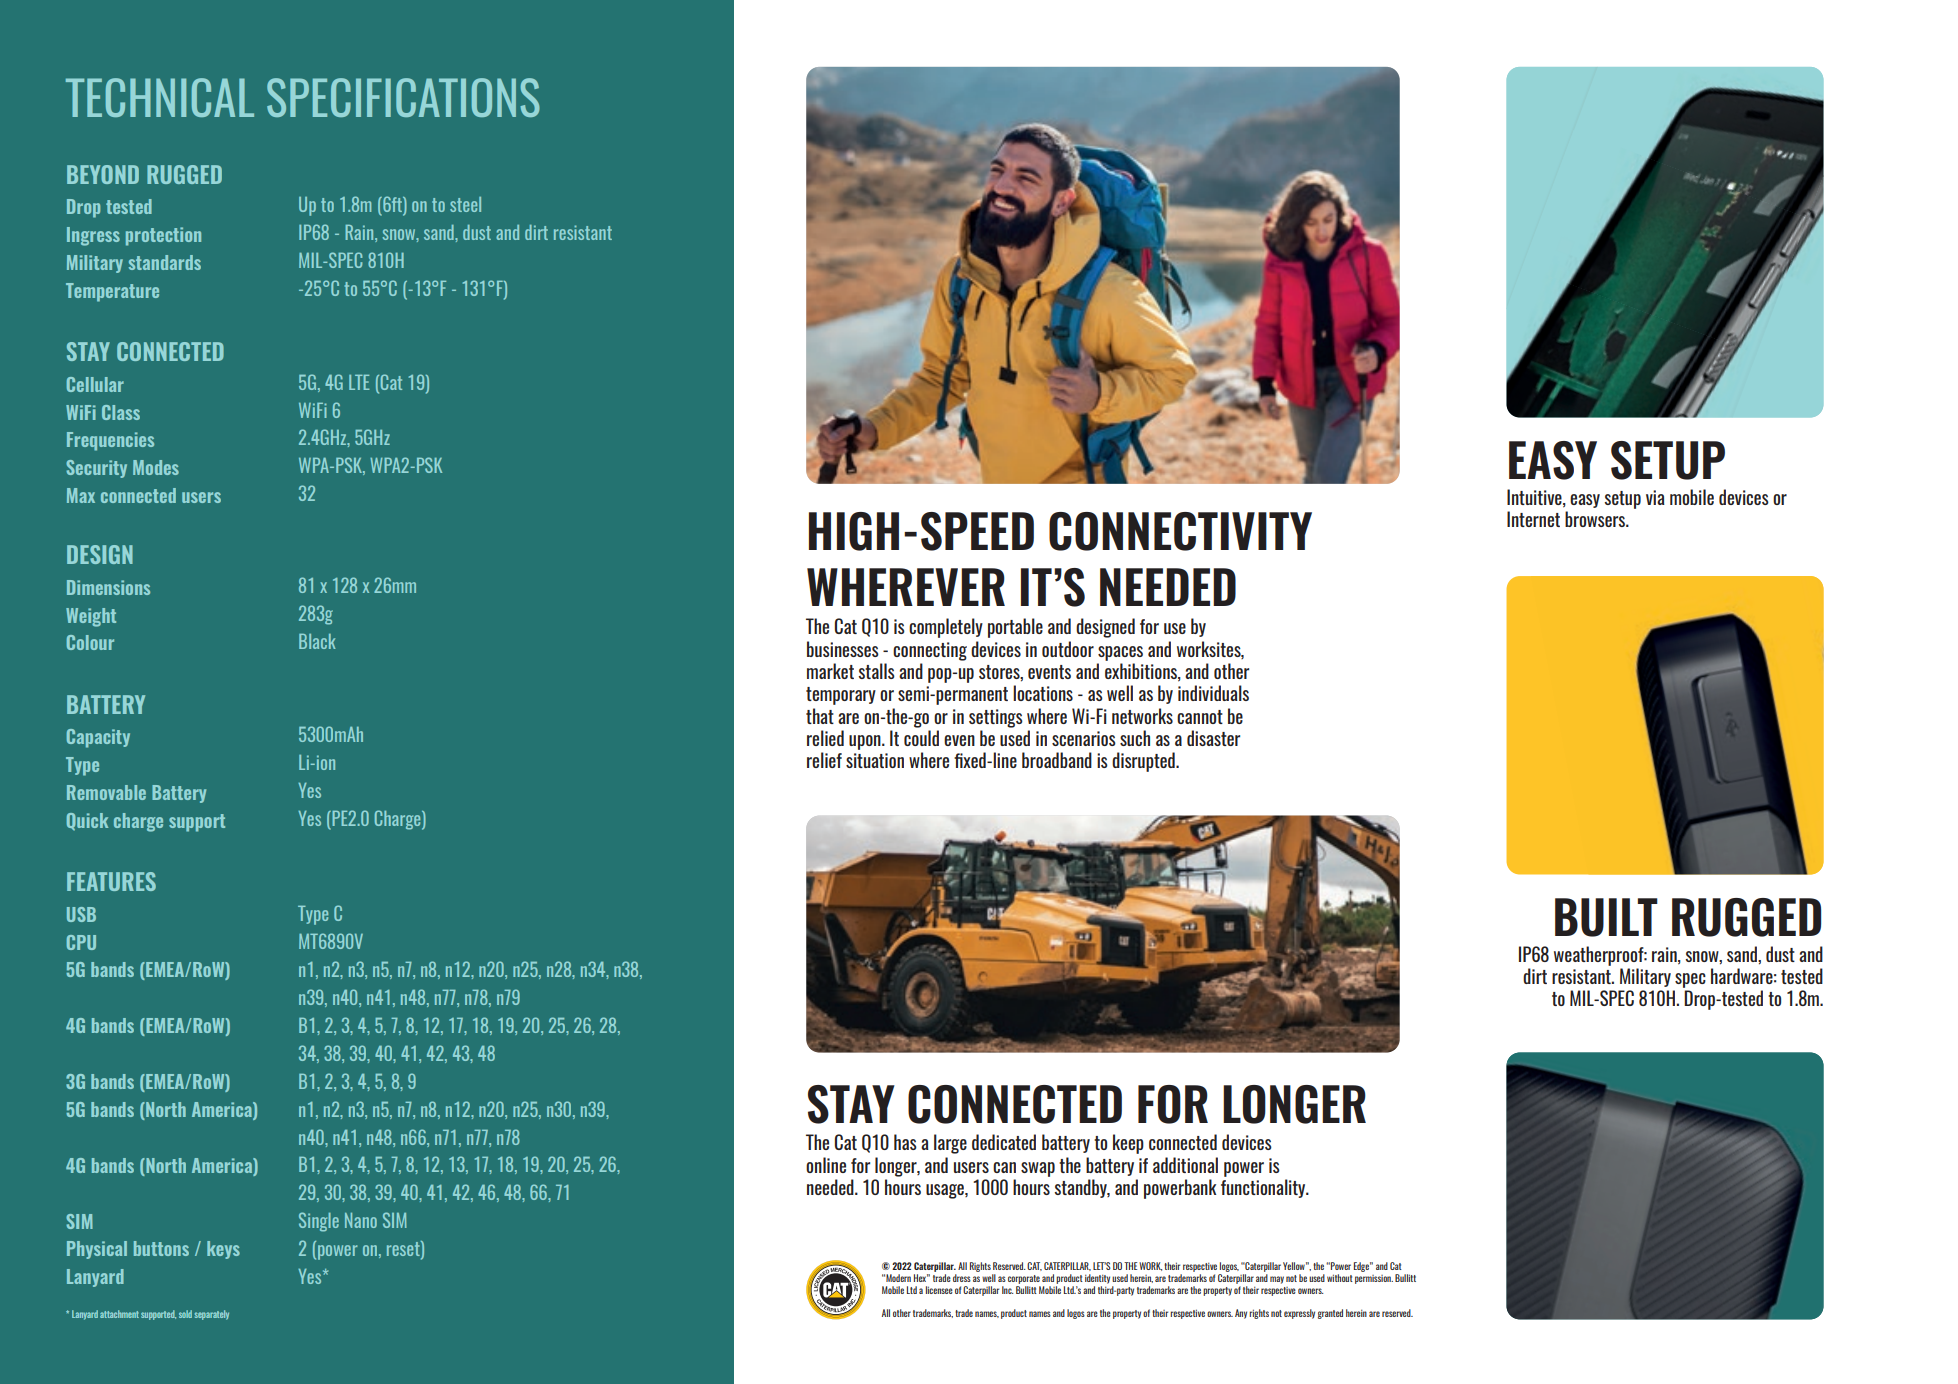 The width and height of the screenshot is (1958, 1384). What do you see at coordinates (223, 1250) in the screenshot?
I see `keys` at bounding box center [223, 1250].
